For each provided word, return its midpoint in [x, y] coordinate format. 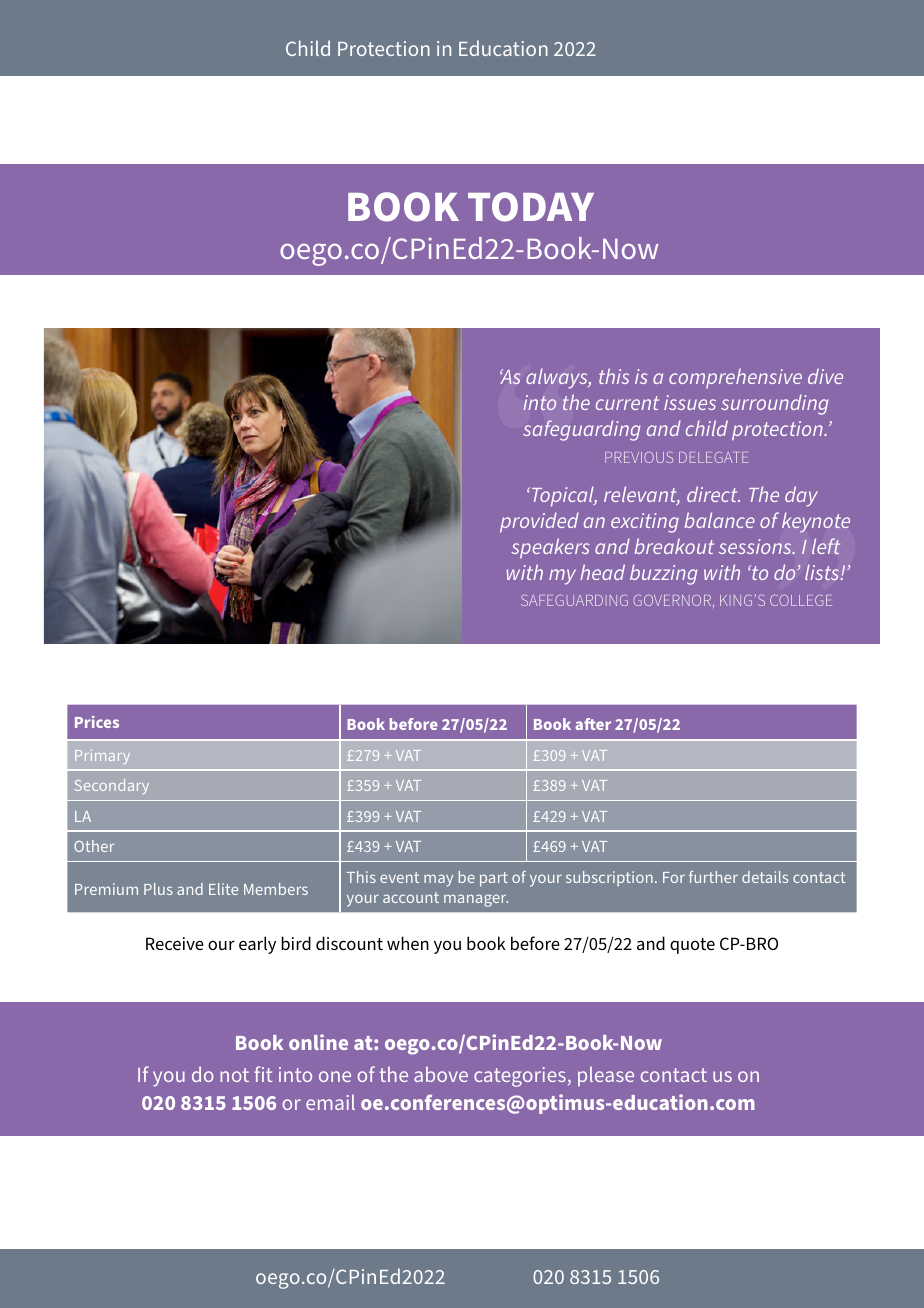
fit [263, 1074]
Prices [97, 722]
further [713, 877]
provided [539, 522]
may [438, 880]
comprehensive [735, 378]
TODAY [531, 207]
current [627, 403]
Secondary [112, 786]
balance [719, 520]
